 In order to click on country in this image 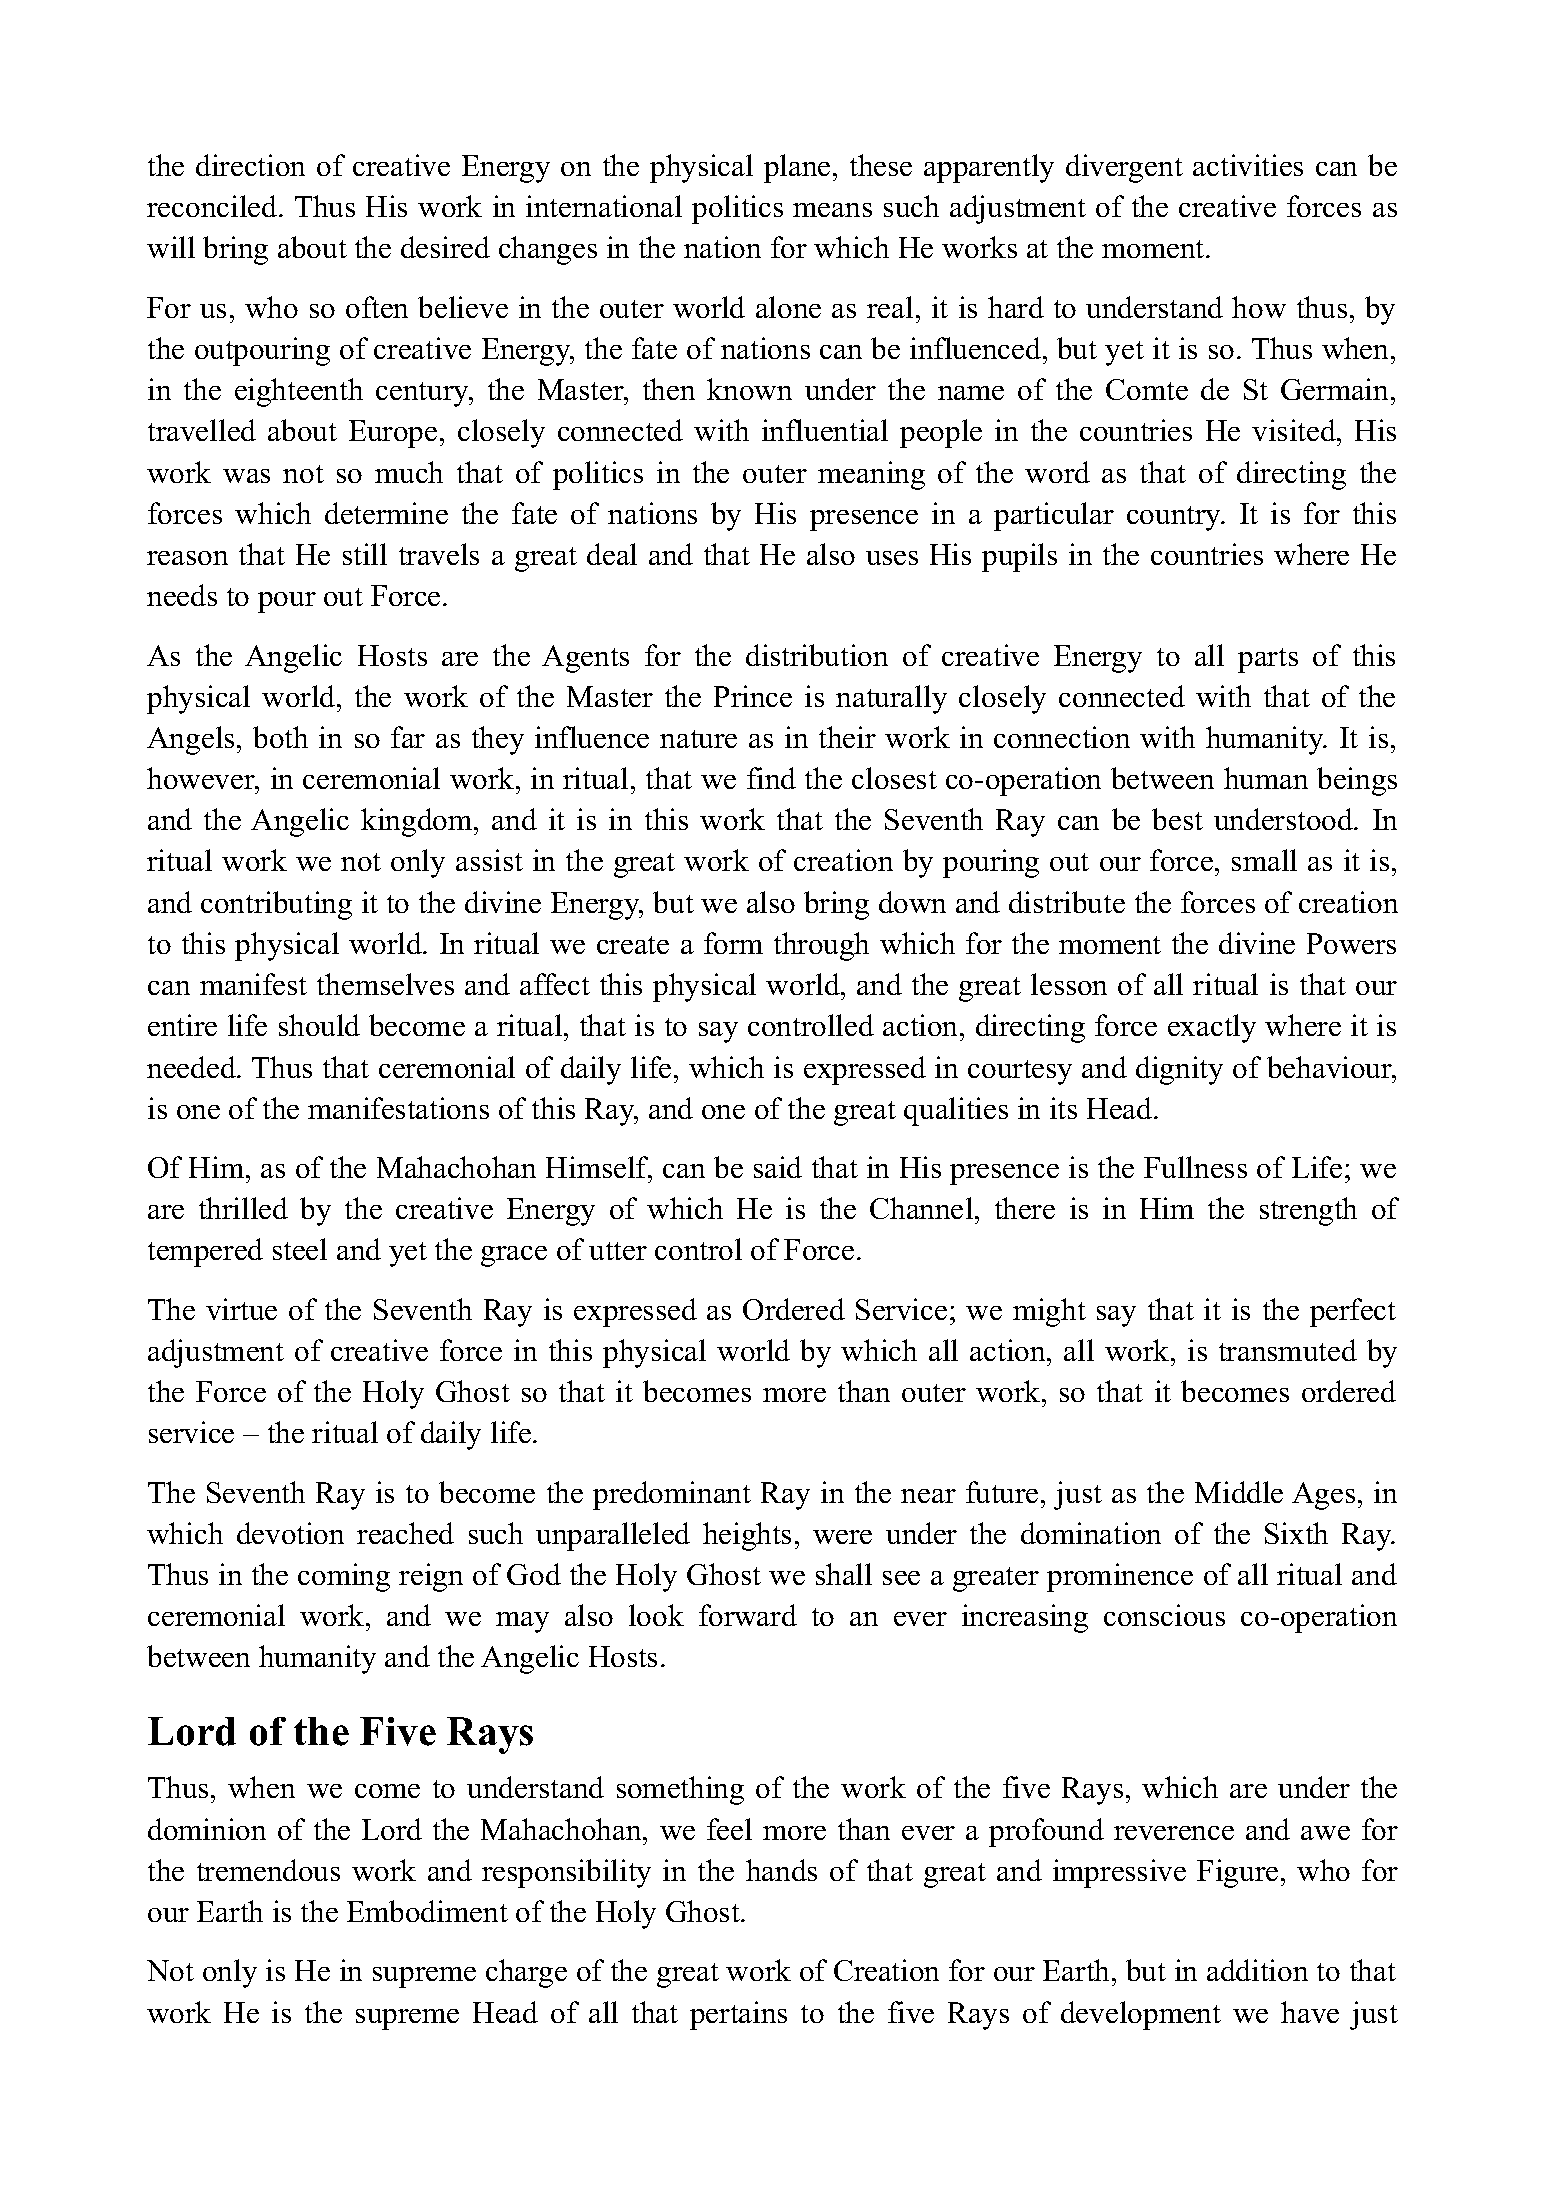, I will do `click(1175, 518)`.
